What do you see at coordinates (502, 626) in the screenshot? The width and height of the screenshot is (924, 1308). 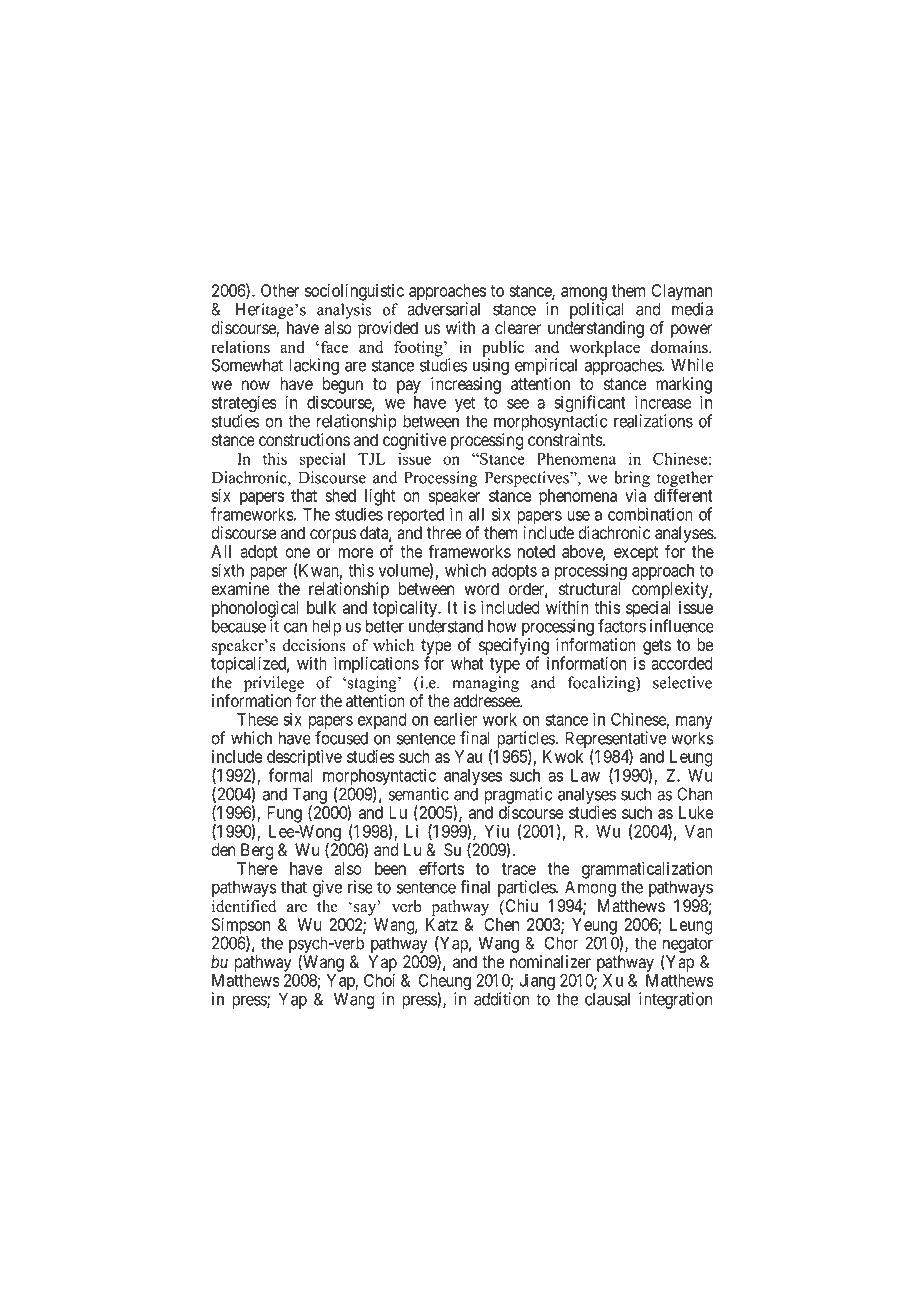 I see `how` at bounding box center [502, 626].
